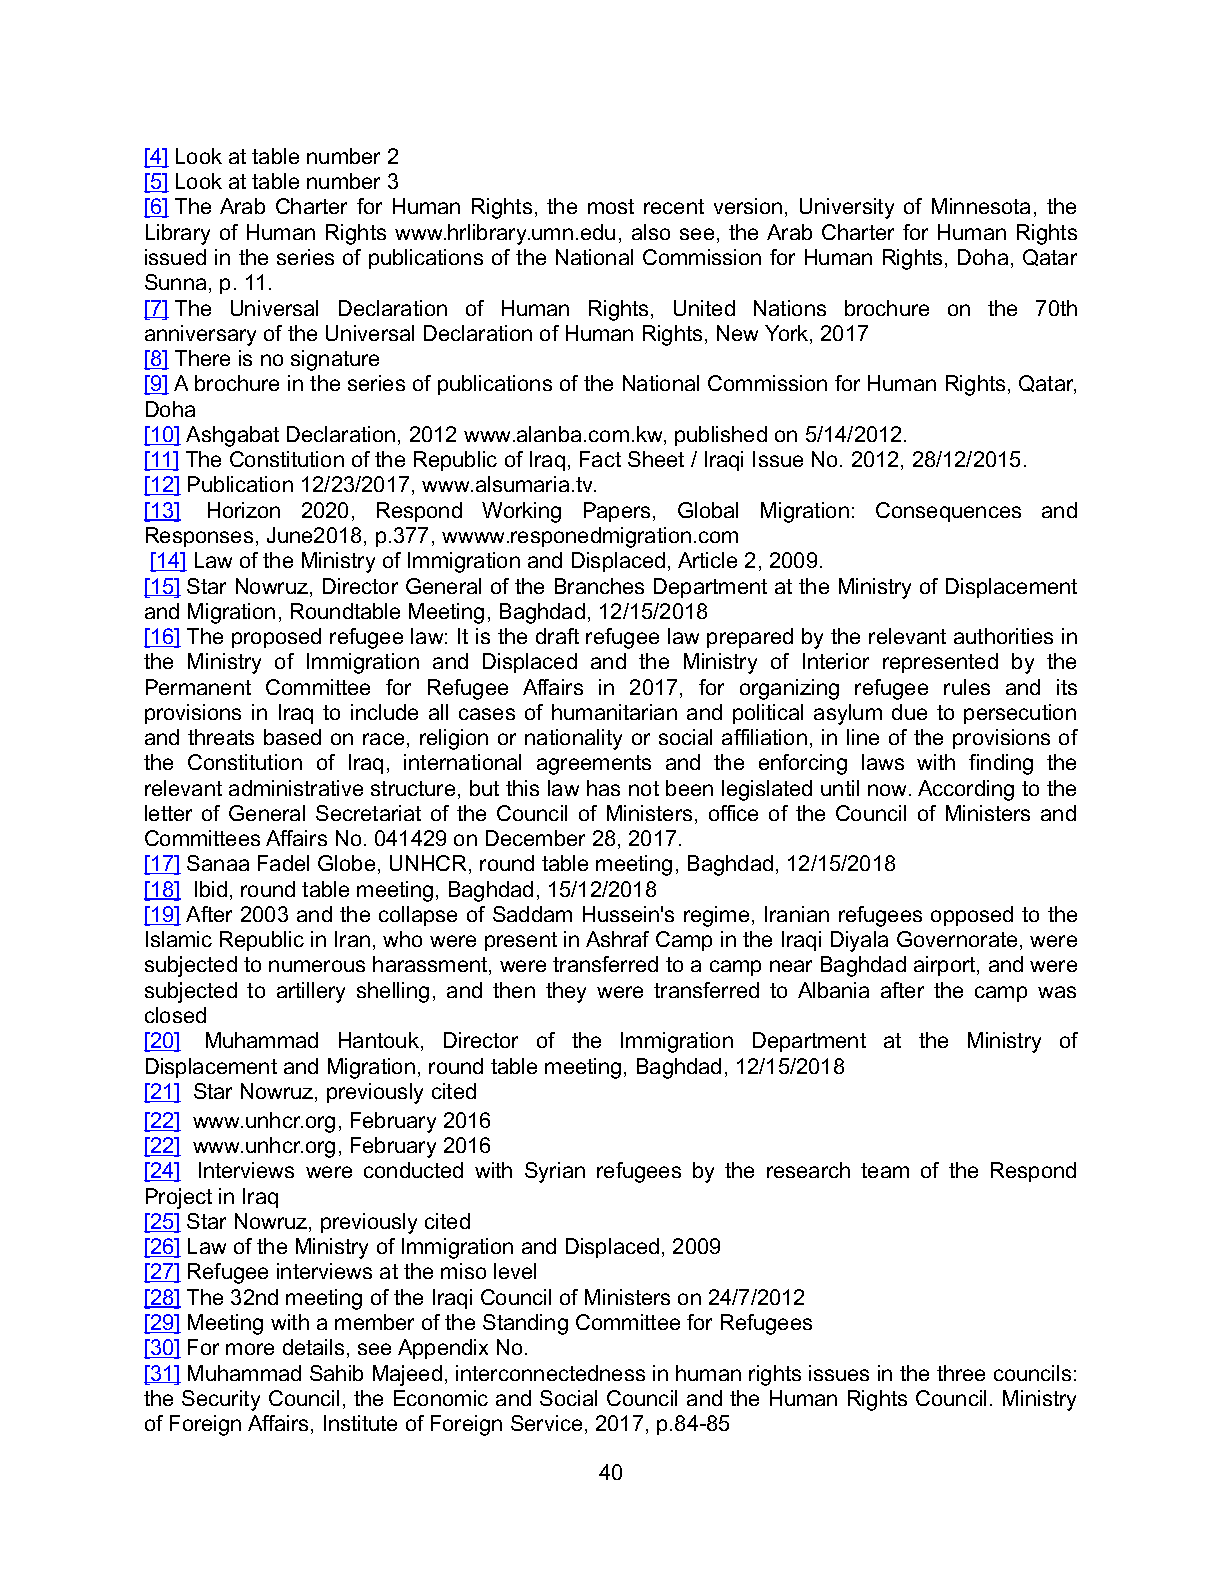 Image resolution: width=1223 pixels, height=1582 pixels. Describe the element at coordinates (555, 1172) in the screenshot. I see `Syrian` at that location.
